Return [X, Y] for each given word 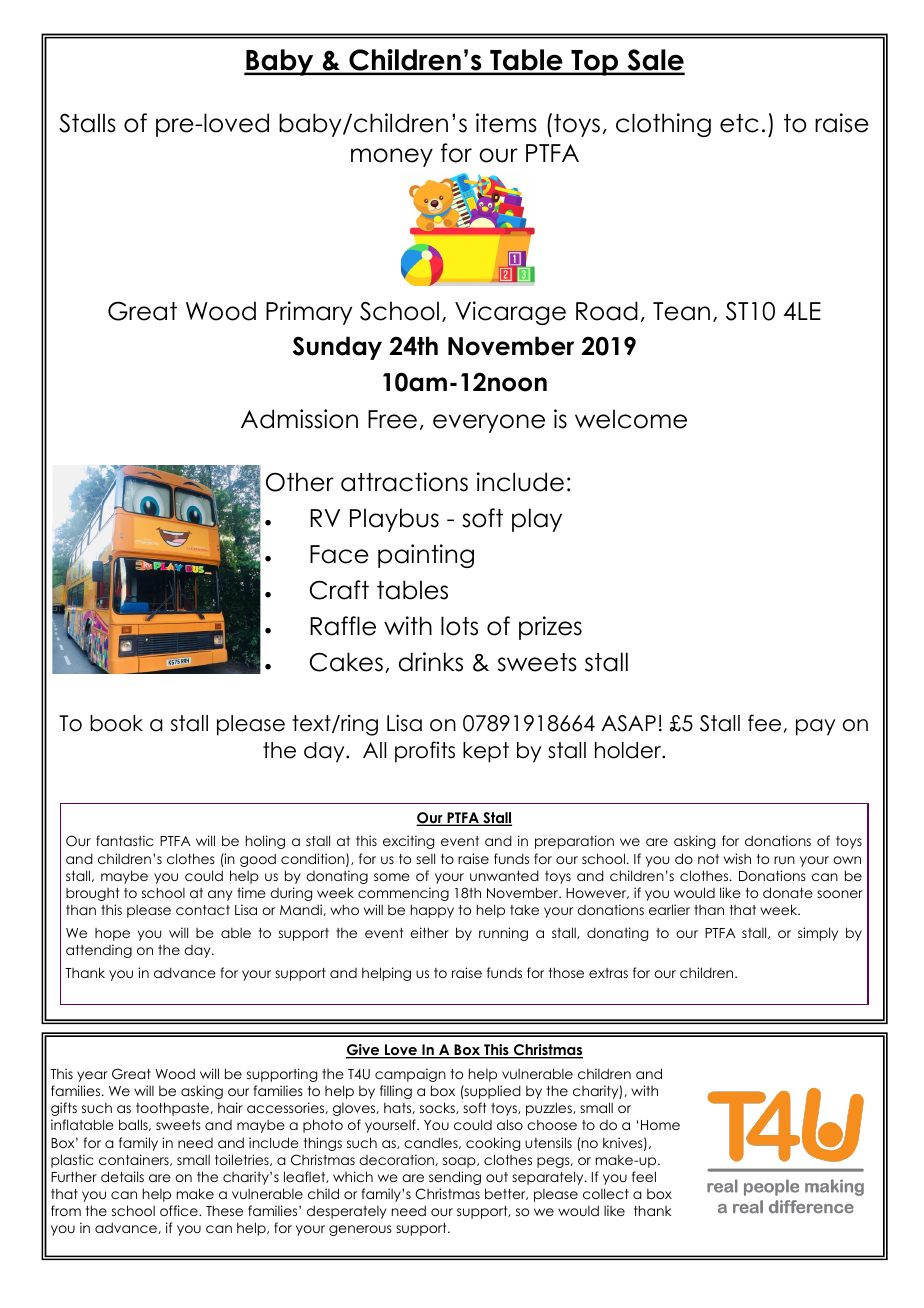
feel [644, 1176]
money [392, 157]
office [180, 1210]
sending [455, 1178]
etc [739, 123]
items [506, 123]
